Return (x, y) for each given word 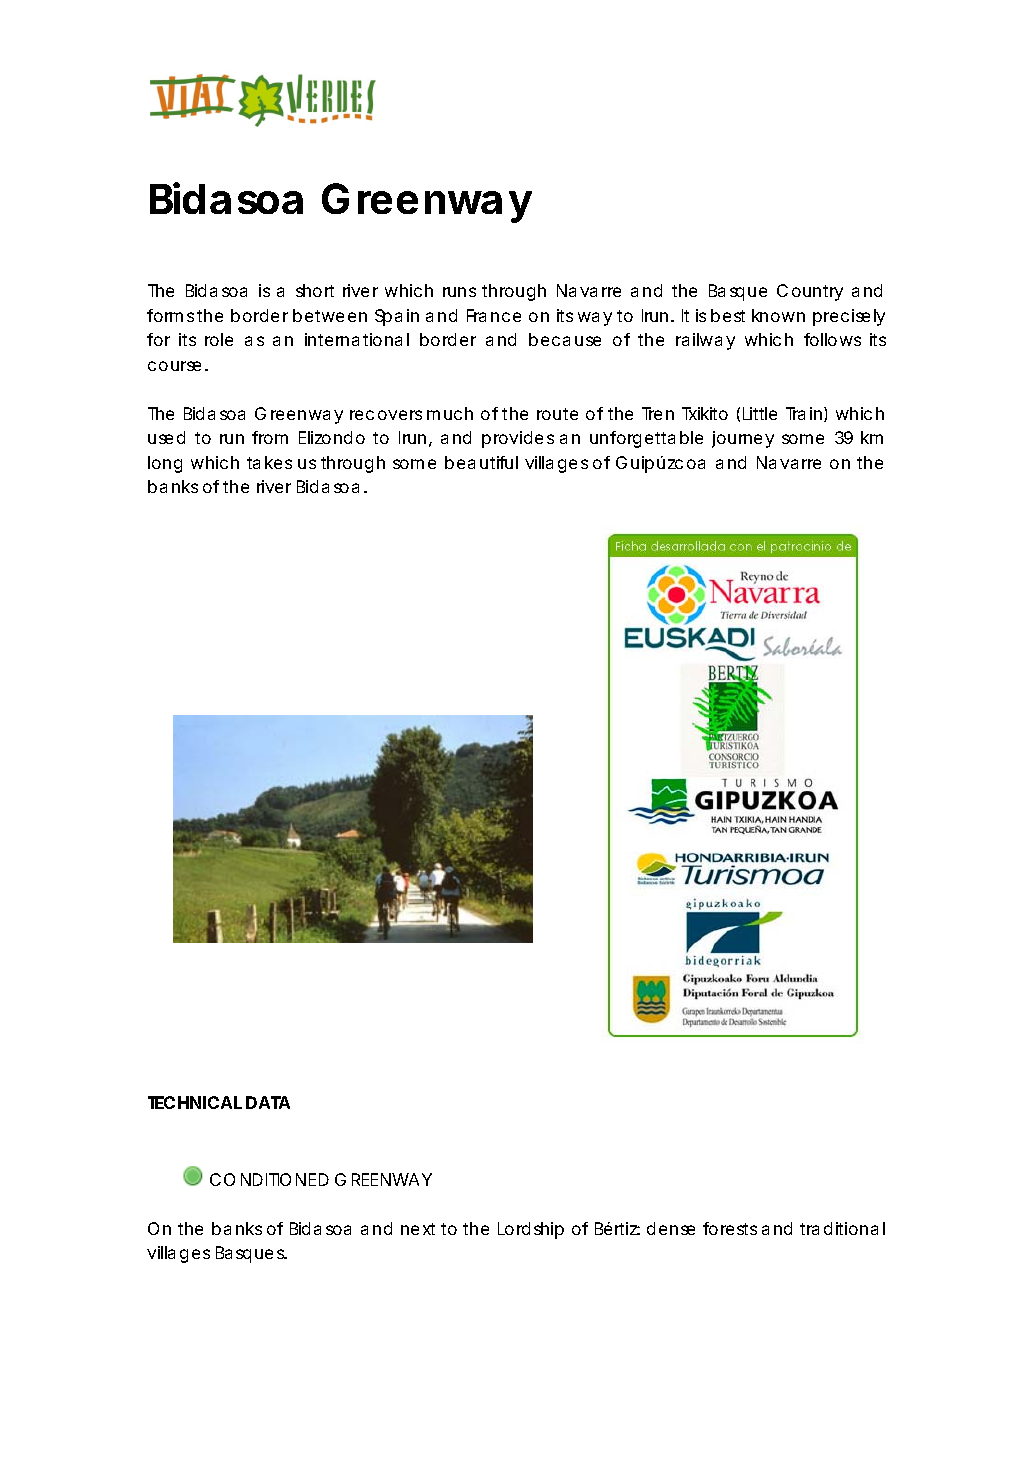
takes (269, 462)
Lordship (531, 1230)
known (778, 315)
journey (743, 439)
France (494, 315)
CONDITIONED (269, 1179)
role (219, 339)
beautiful (481, 462)
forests (730, 1228)
